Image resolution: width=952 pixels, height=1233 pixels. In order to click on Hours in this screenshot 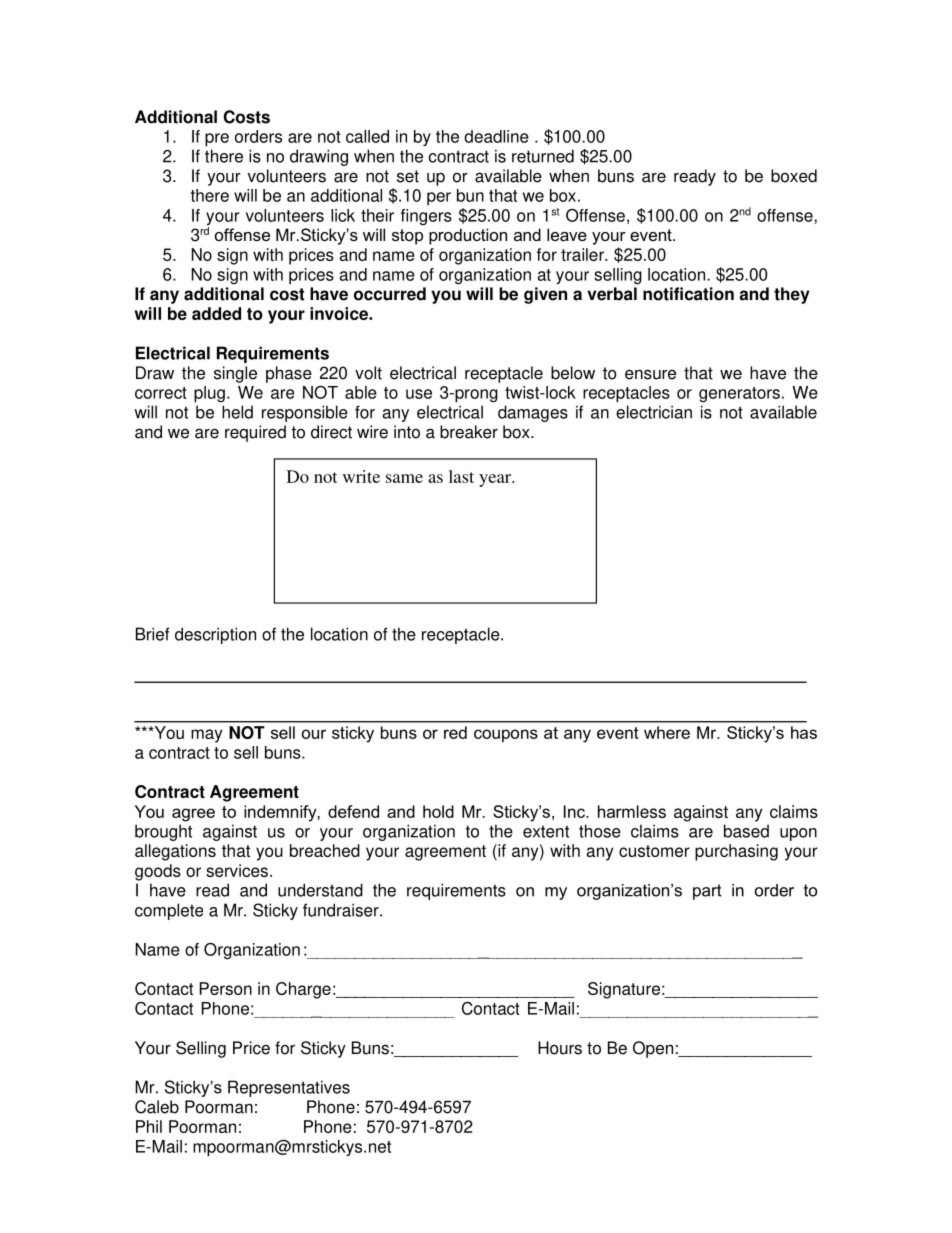, I will do `click(560, 1048)`.
